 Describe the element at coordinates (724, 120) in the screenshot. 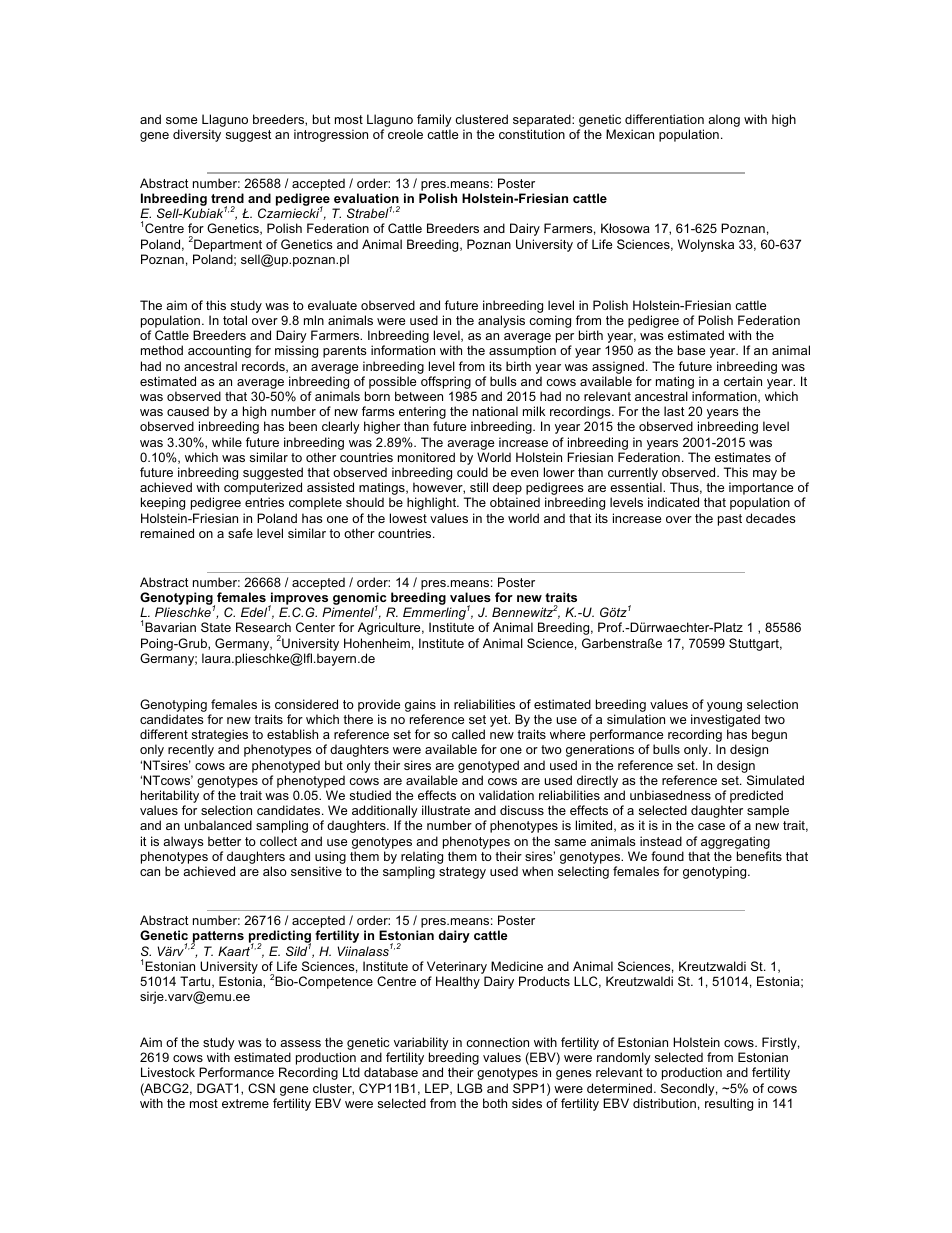

I see `along` at that location.
